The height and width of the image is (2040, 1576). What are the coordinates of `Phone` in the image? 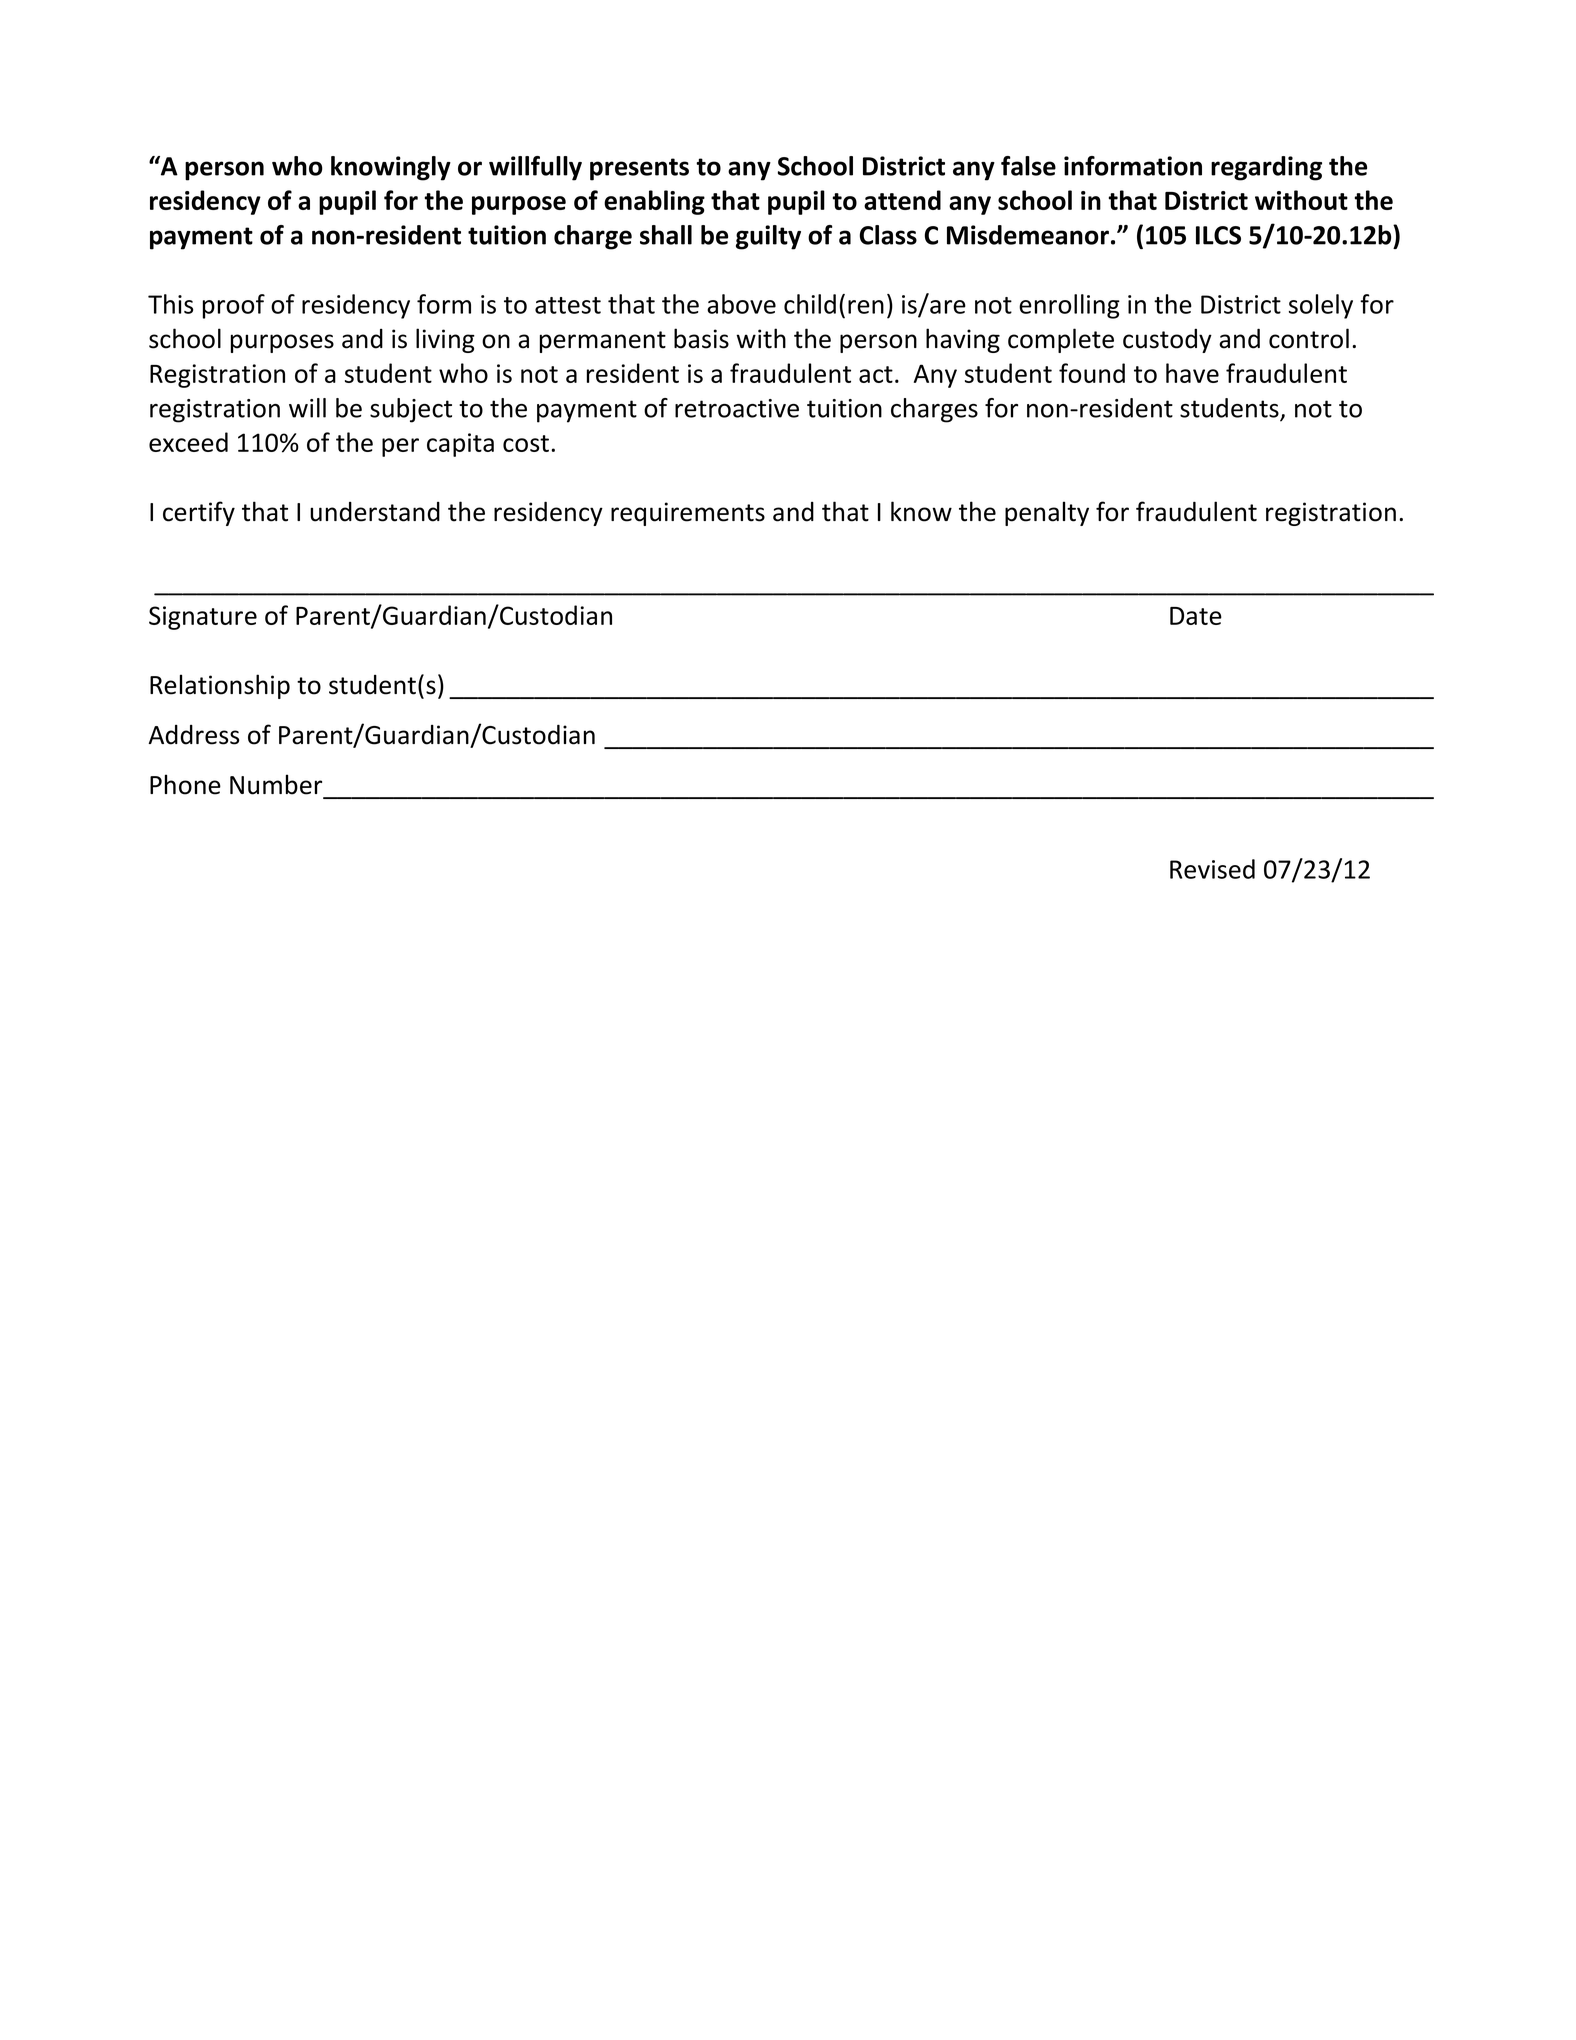 It's located at (185, 784).
